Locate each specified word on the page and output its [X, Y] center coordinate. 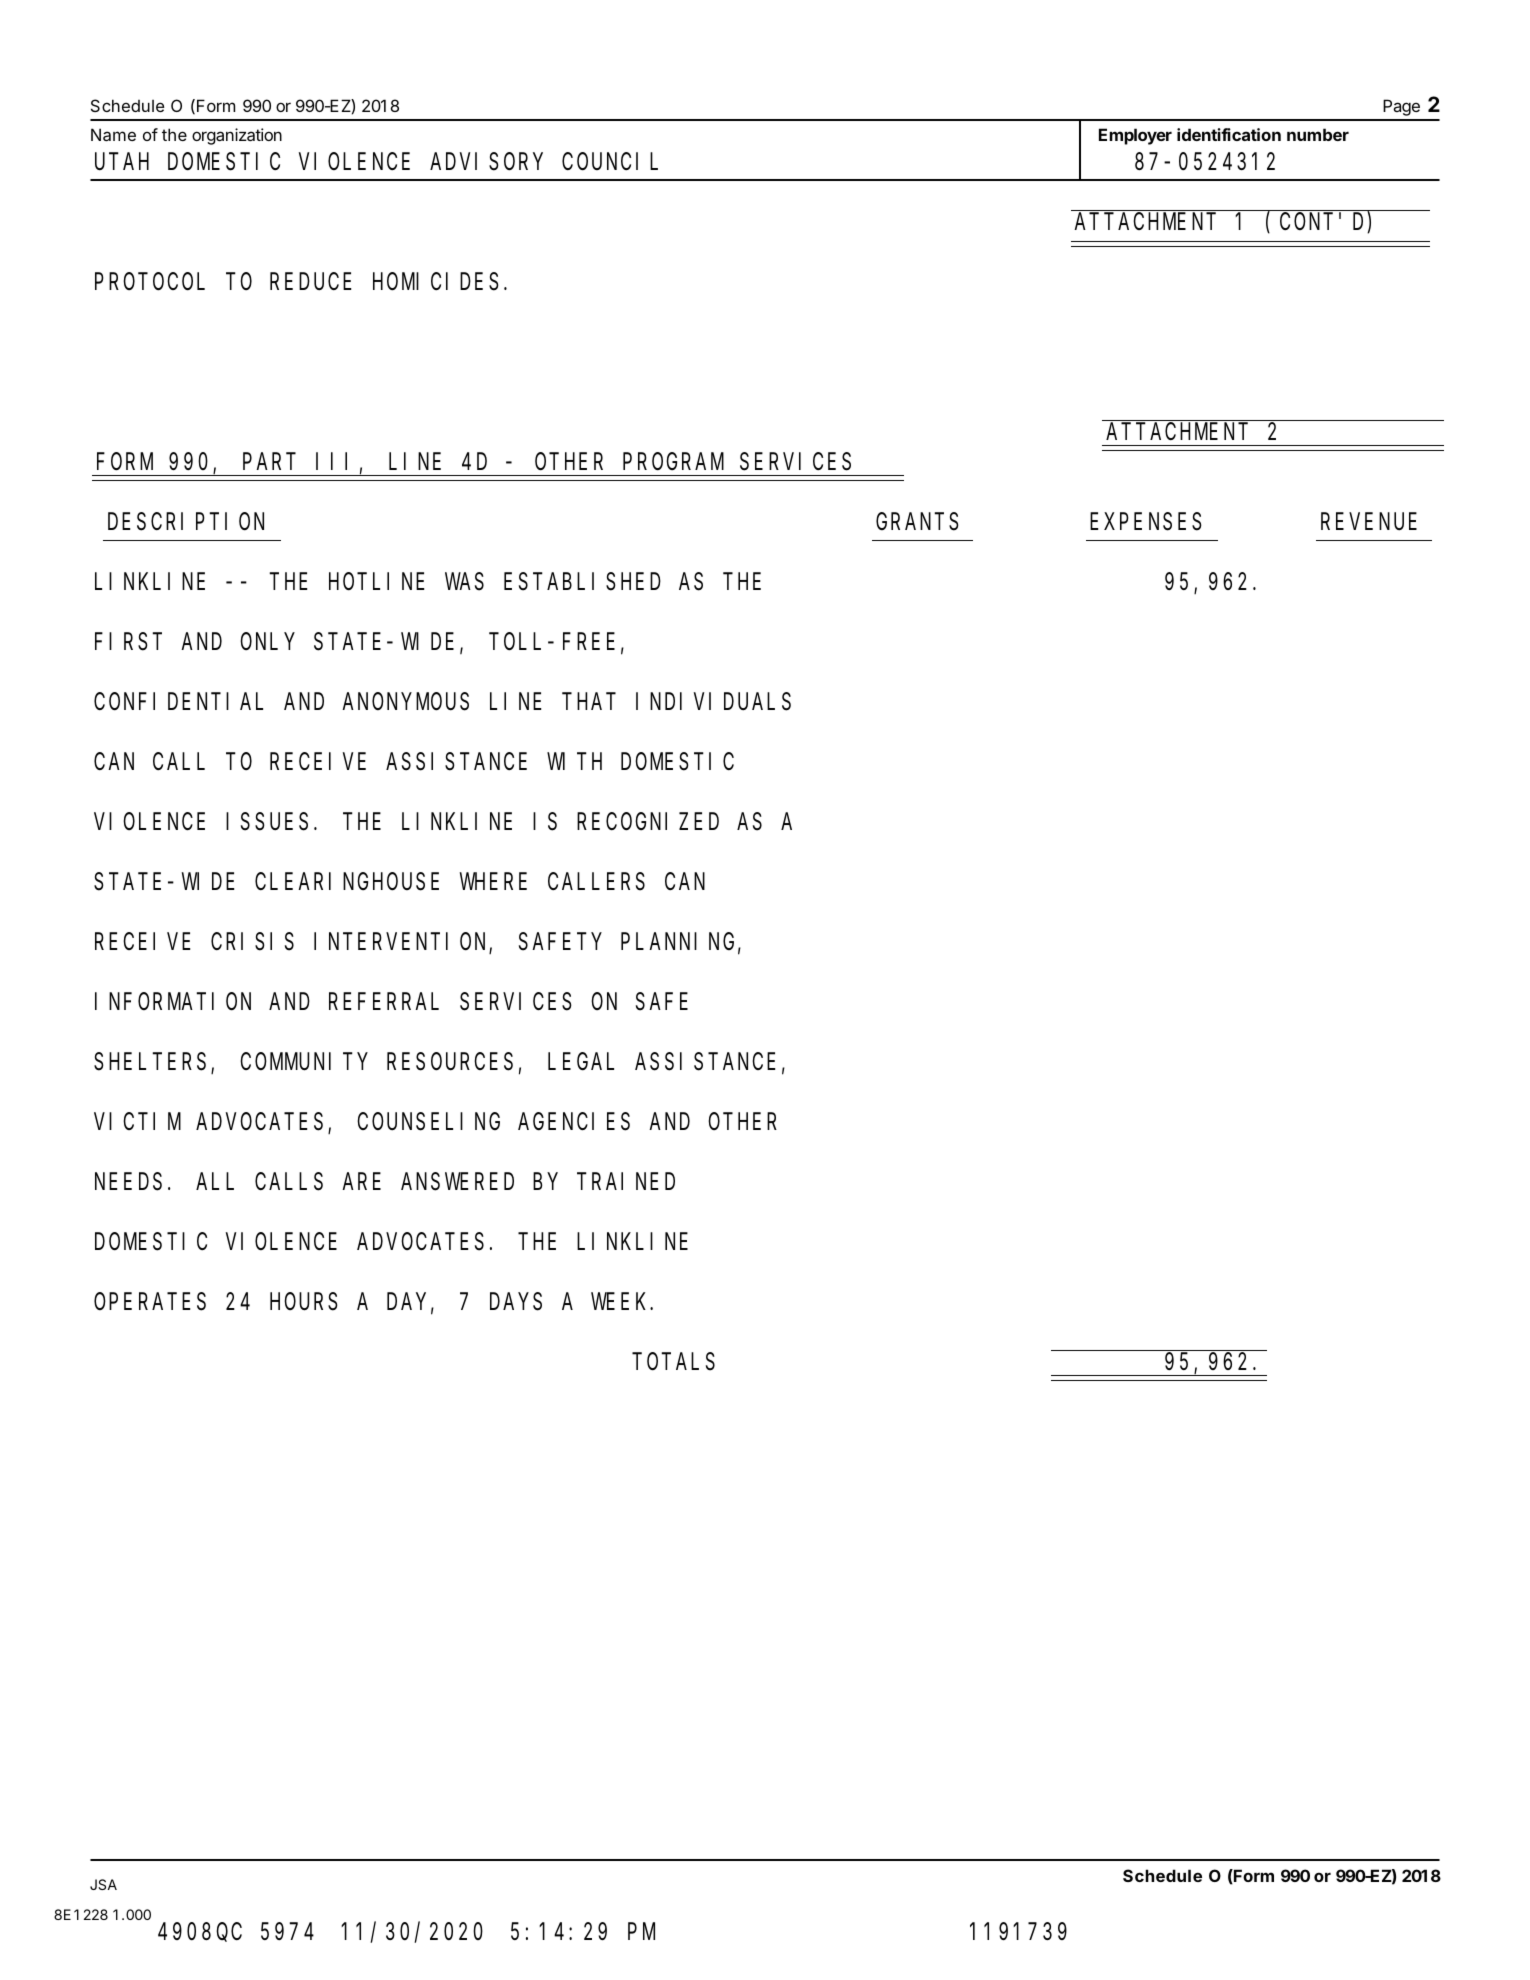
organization [237, 136]
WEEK [621, 1302]
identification [1229, 134]
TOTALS [674, 1362]
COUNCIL [610, 162]
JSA [103, 1884]
